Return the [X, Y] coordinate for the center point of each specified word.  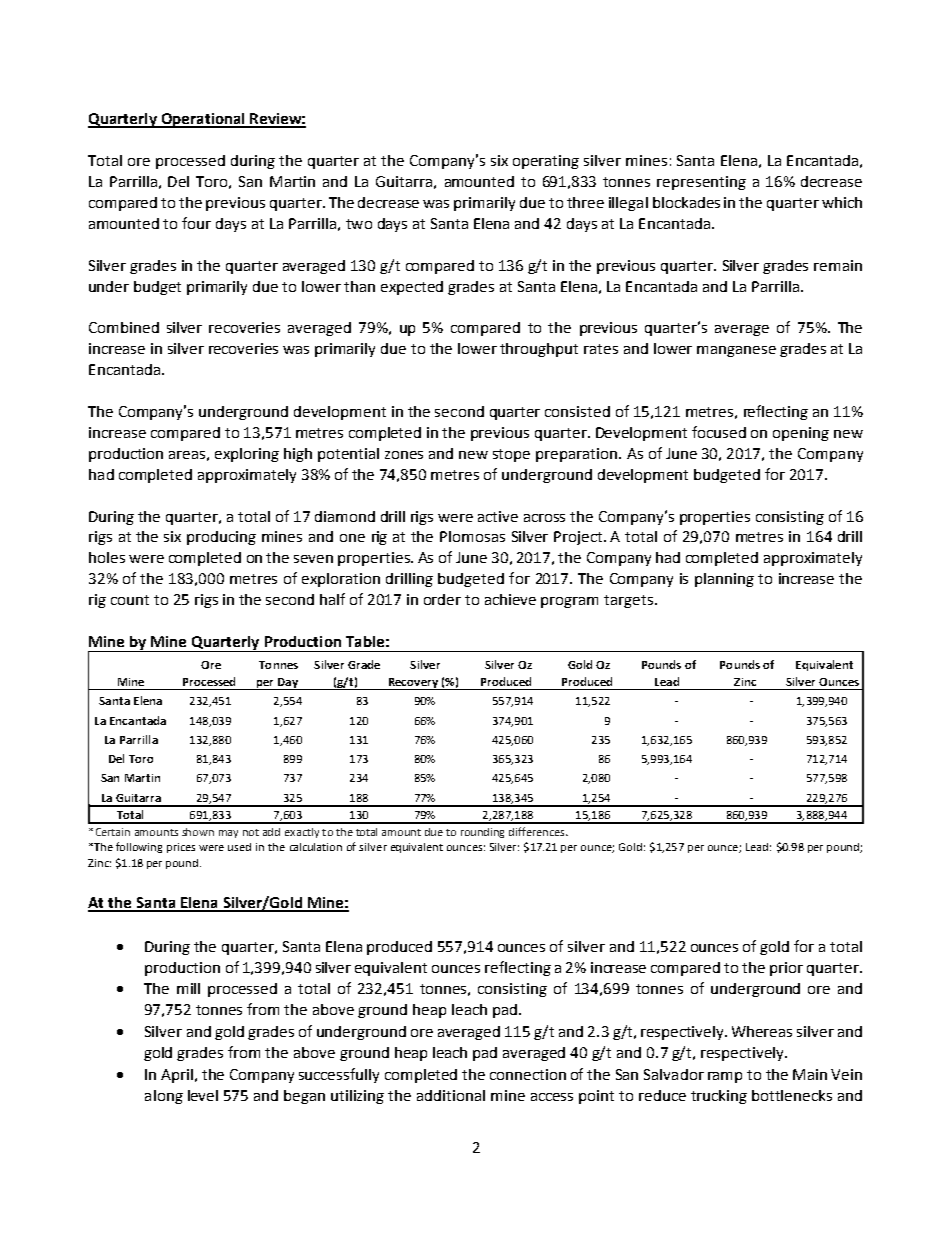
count [130, 600]
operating [546, 162]
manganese [736, 351]
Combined [124, 327]
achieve [510, 599]
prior [786, 969]
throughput [539, 350]
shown [198, 832]
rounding [482, 833]
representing [701, 183]
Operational [203, 120]
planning [724, 580]
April [177, 1076]
